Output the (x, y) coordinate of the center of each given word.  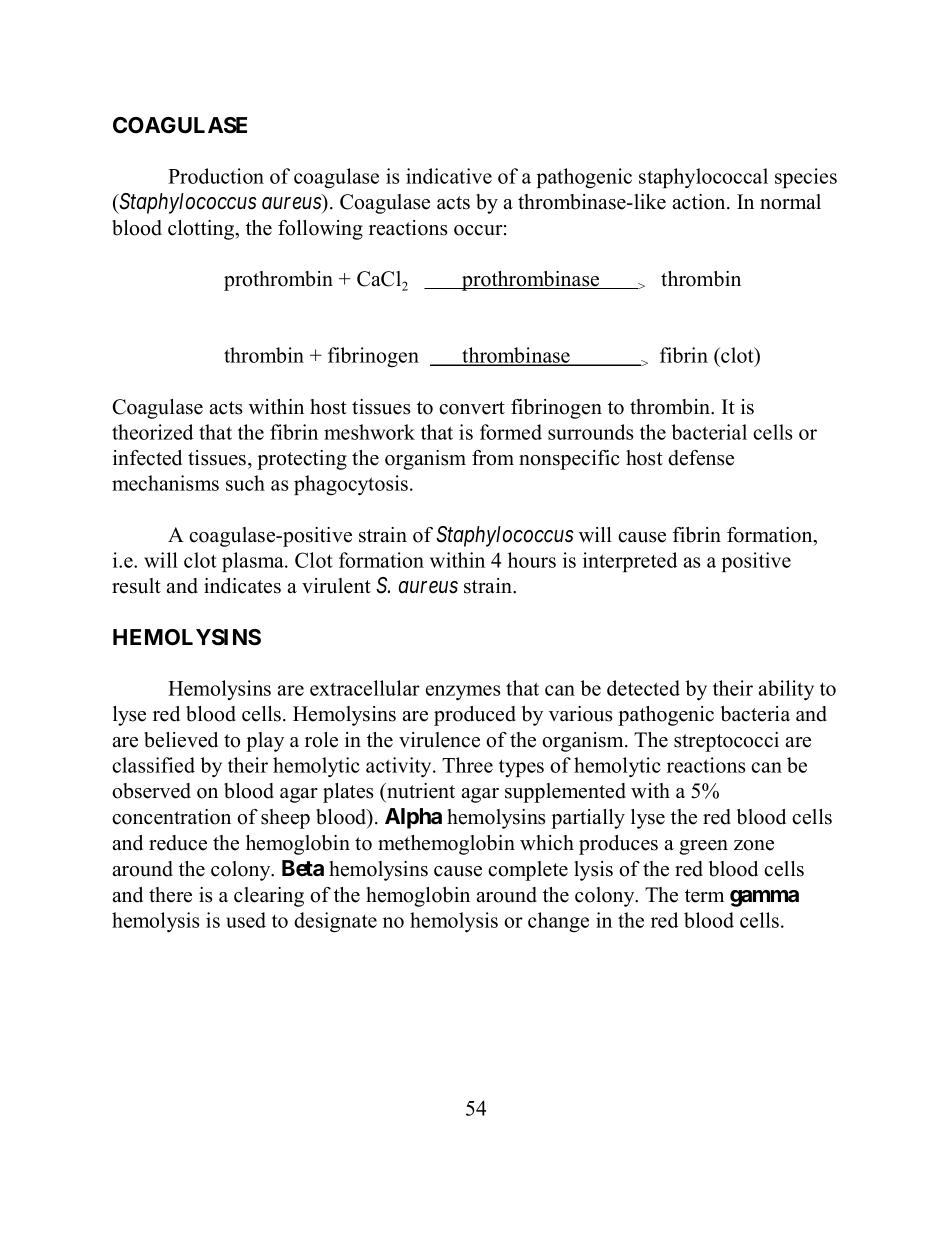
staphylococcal (703, 178)
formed (511, 432)
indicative (449, 176)
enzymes (463, 692)
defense (701, 458)
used (246, 920)
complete (528, 871)
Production (216, 176)
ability (786, 690)
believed (181, 740)
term (704, 896)
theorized (152, 432)
